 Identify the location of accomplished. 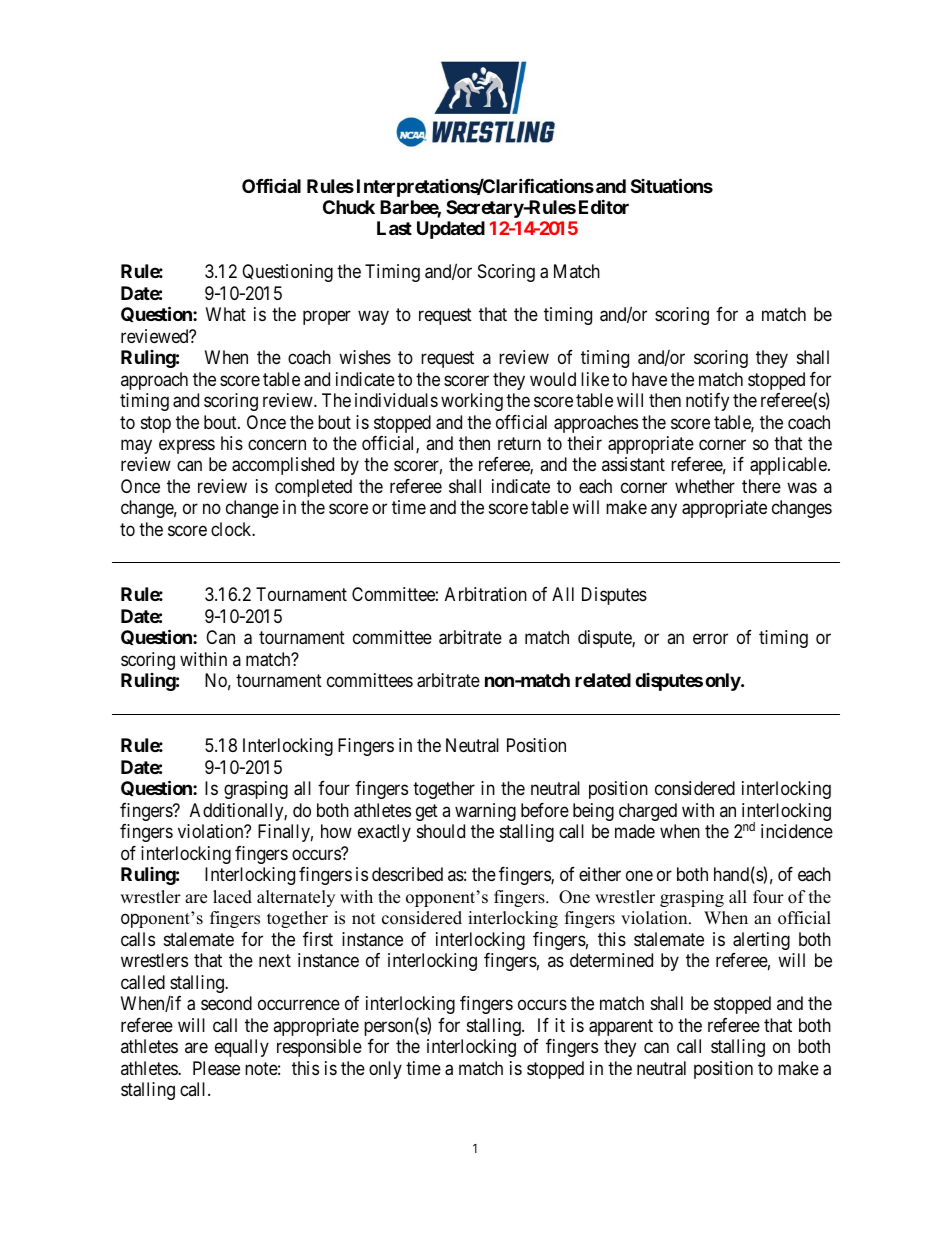
(283, 466).
